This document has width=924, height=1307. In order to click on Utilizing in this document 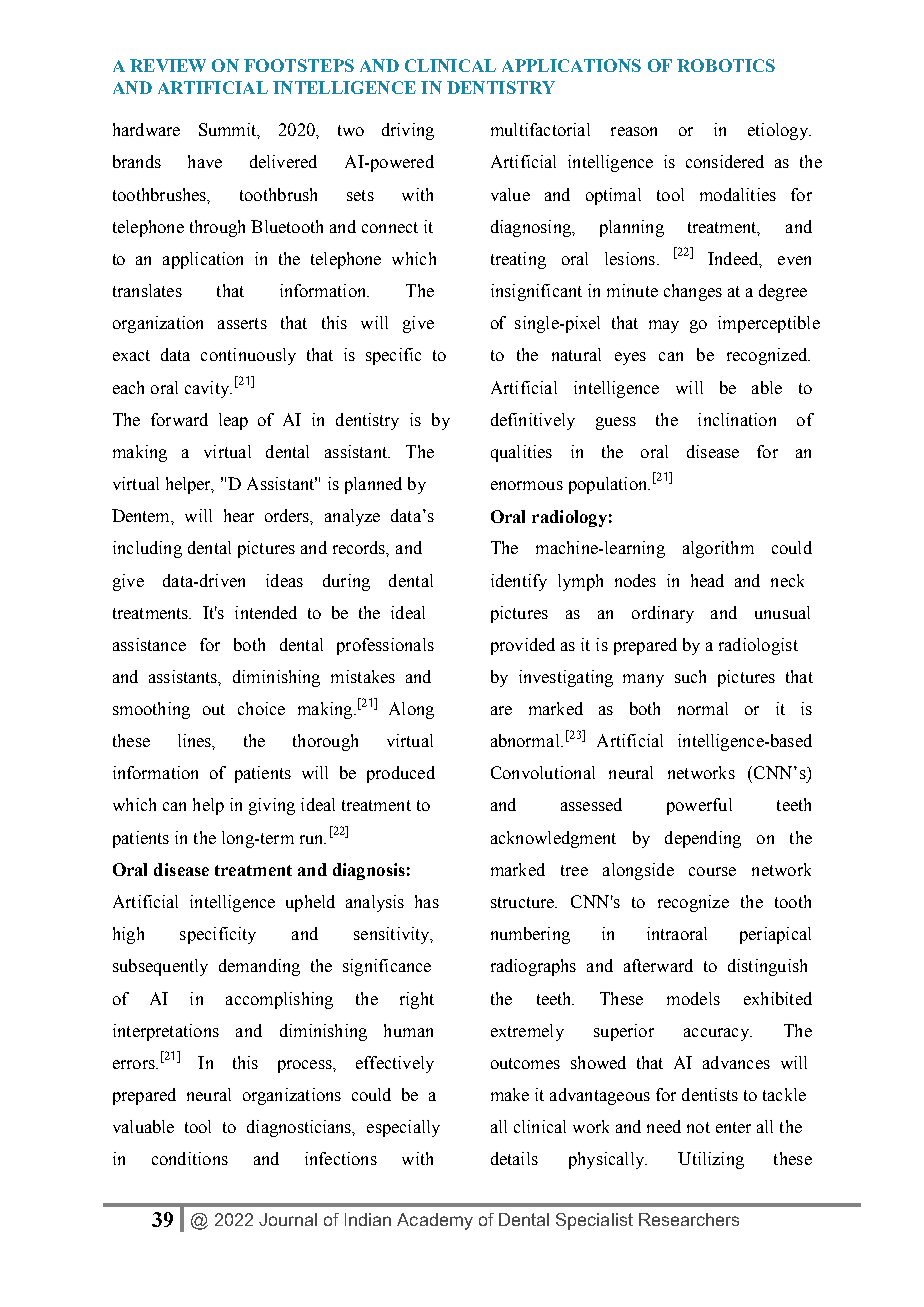, I will do `click(711, 1160)`.
